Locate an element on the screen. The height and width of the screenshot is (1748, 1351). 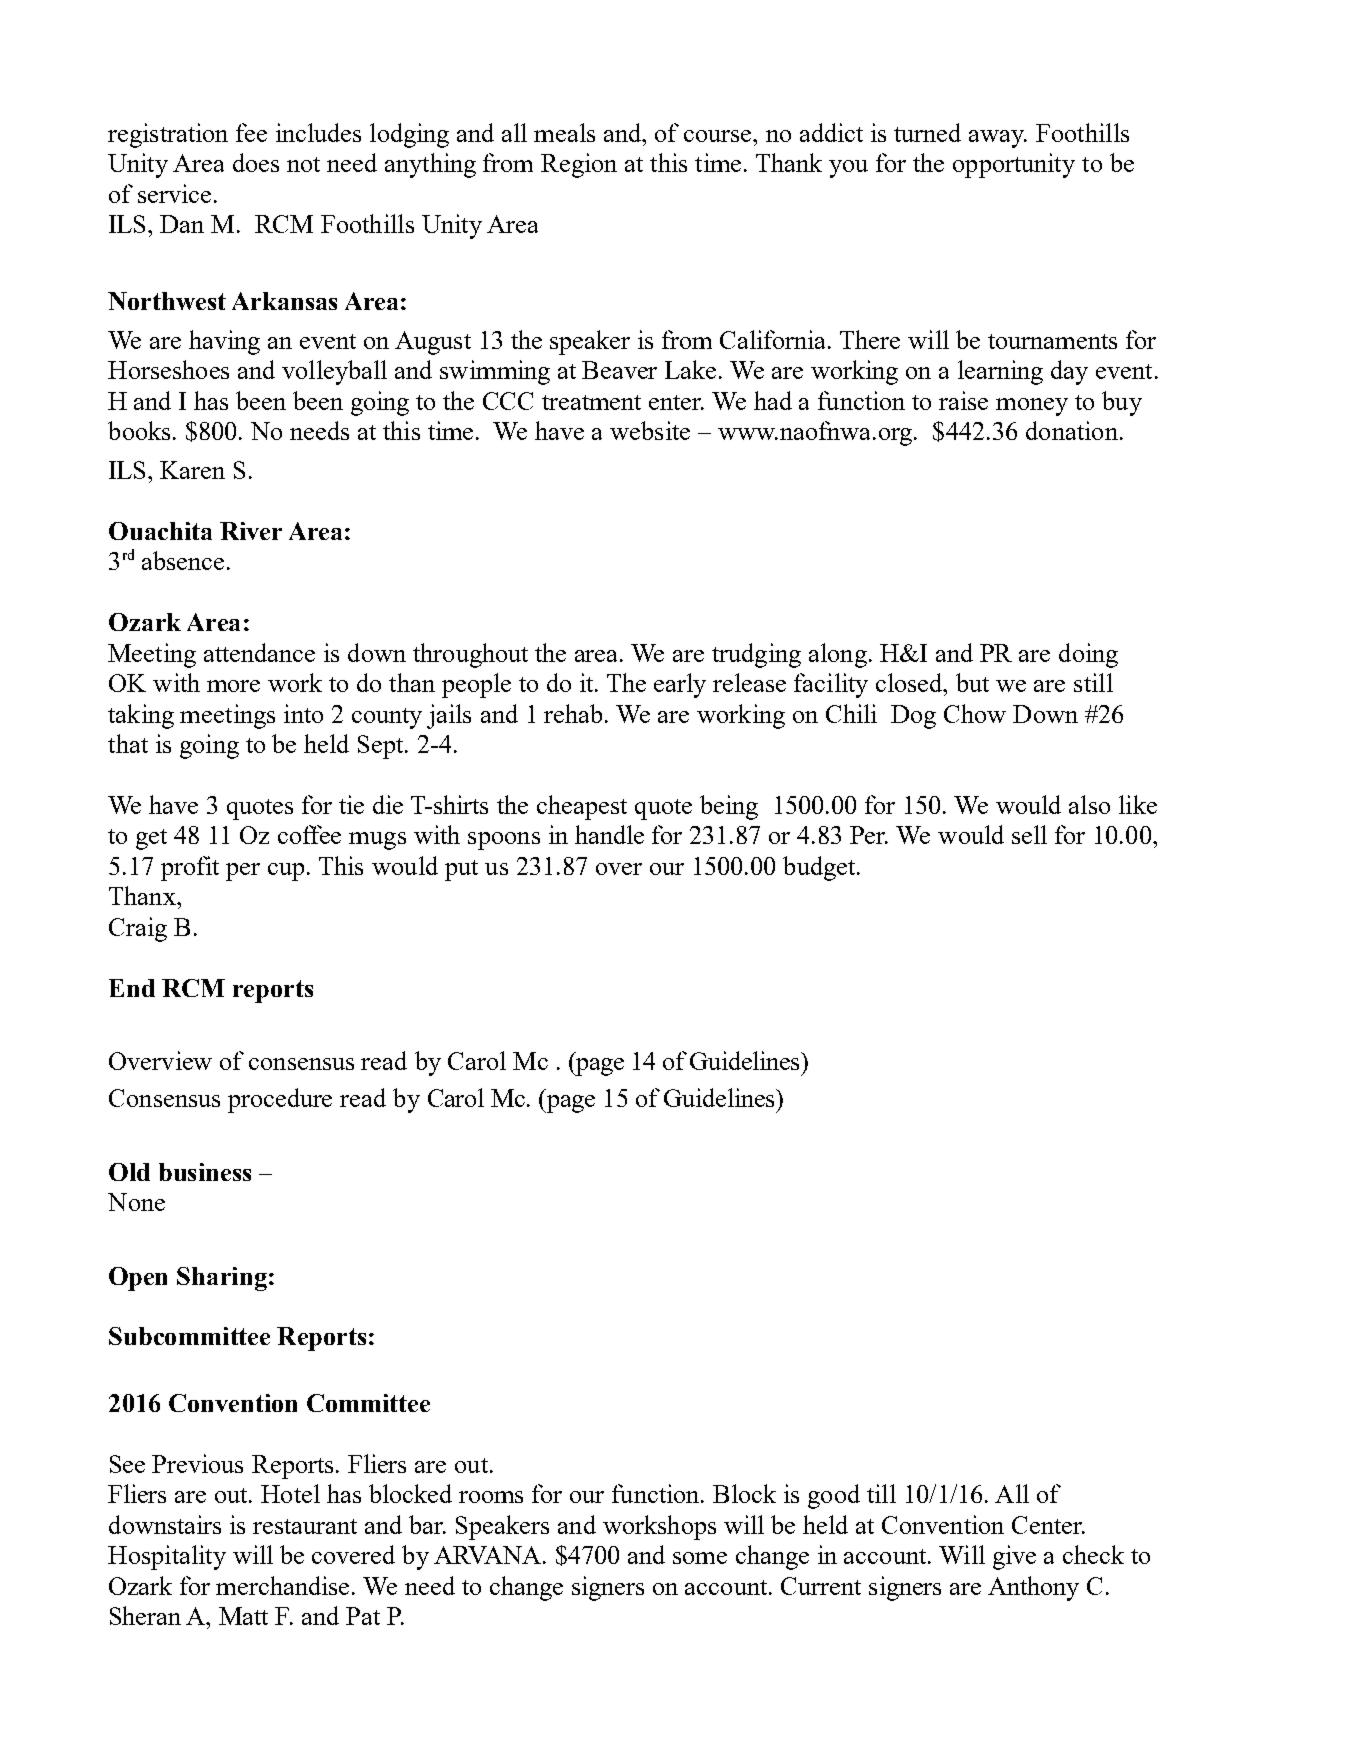
Chow is located at coordinates (975, 713).
